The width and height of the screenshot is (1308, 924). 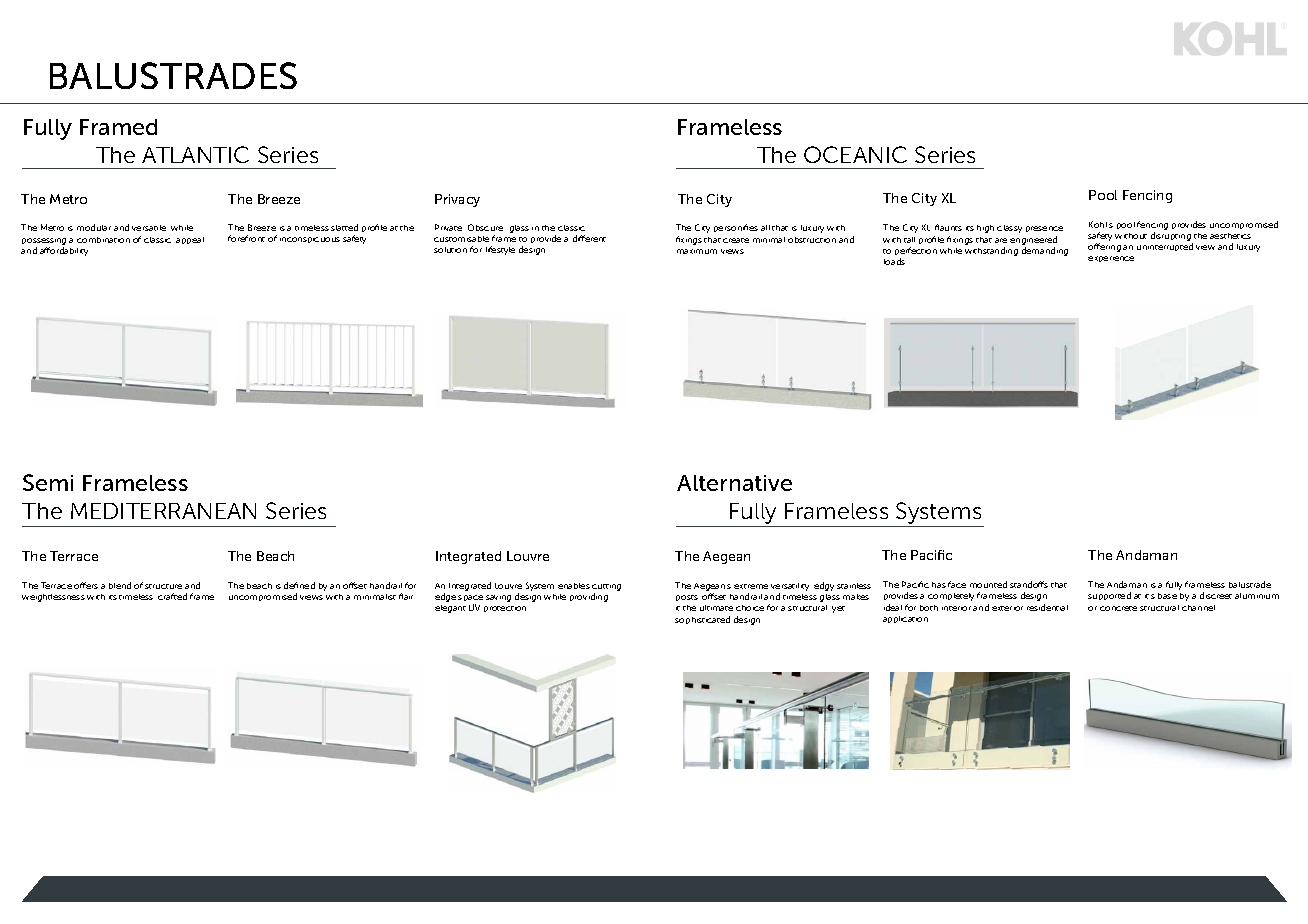 What do you see at coordinates (172, 596) in the screenshot?
I see `crafted` at bounding box center [172, 596].
